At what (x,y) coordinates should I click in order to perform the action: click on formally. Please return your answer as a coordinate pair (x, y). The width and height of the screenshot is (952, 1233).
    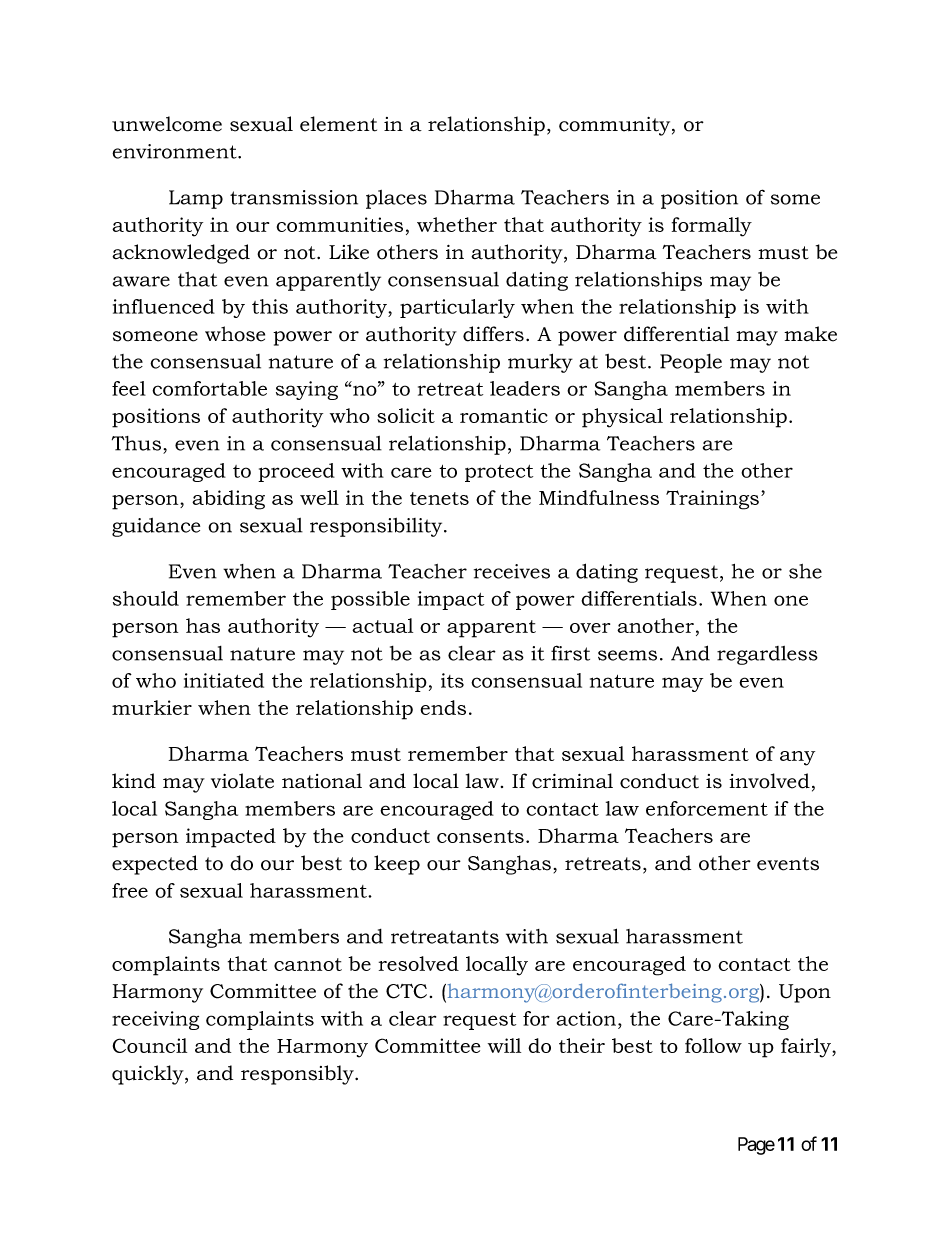
    Looking at the image, I should click on (712, 227).
